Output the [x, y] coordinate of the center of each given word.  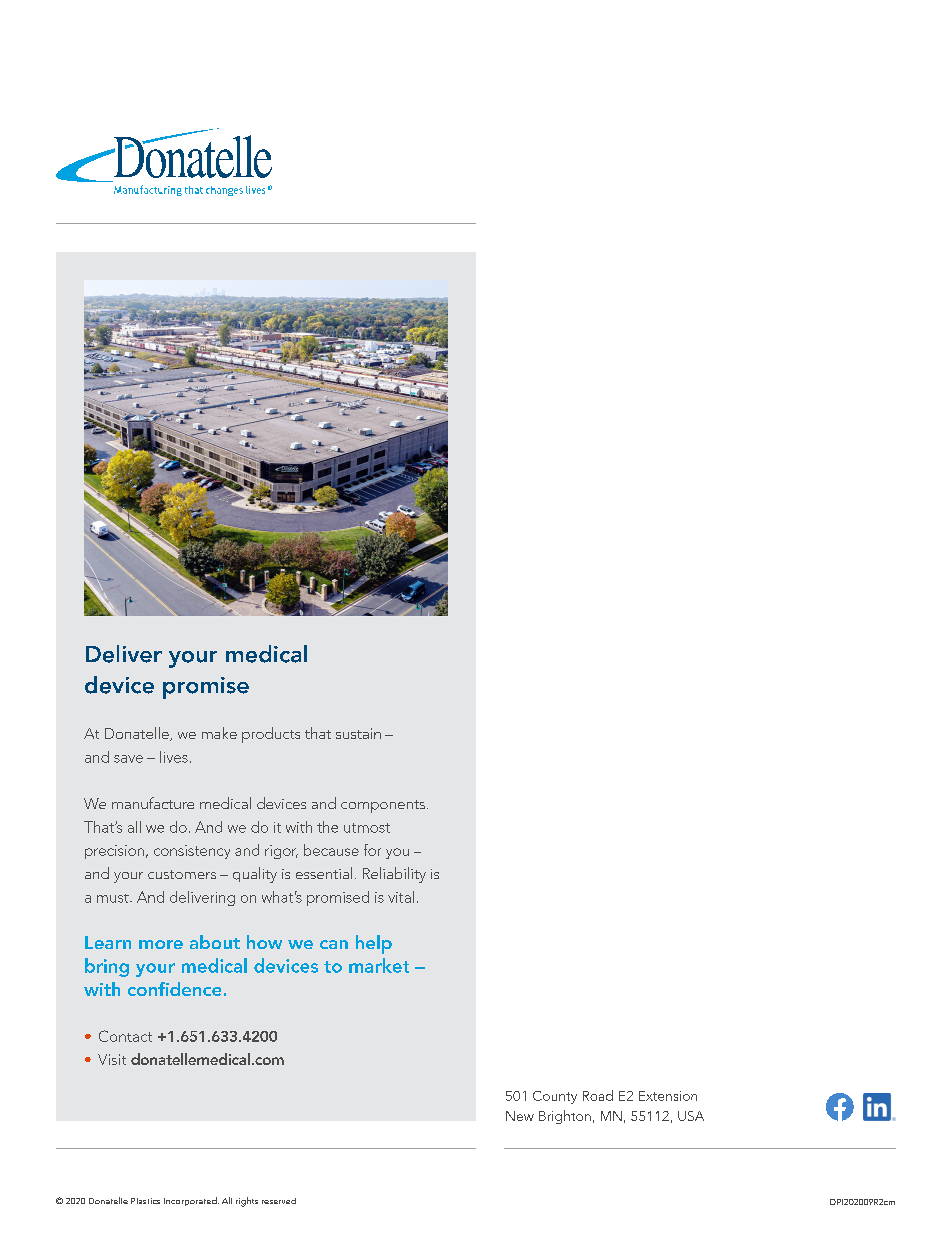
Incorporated [191, 1201]
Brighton [565, 1117]
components [383, 806]
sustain [358, 733]
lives [174, 757]
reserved [279, 1201]
